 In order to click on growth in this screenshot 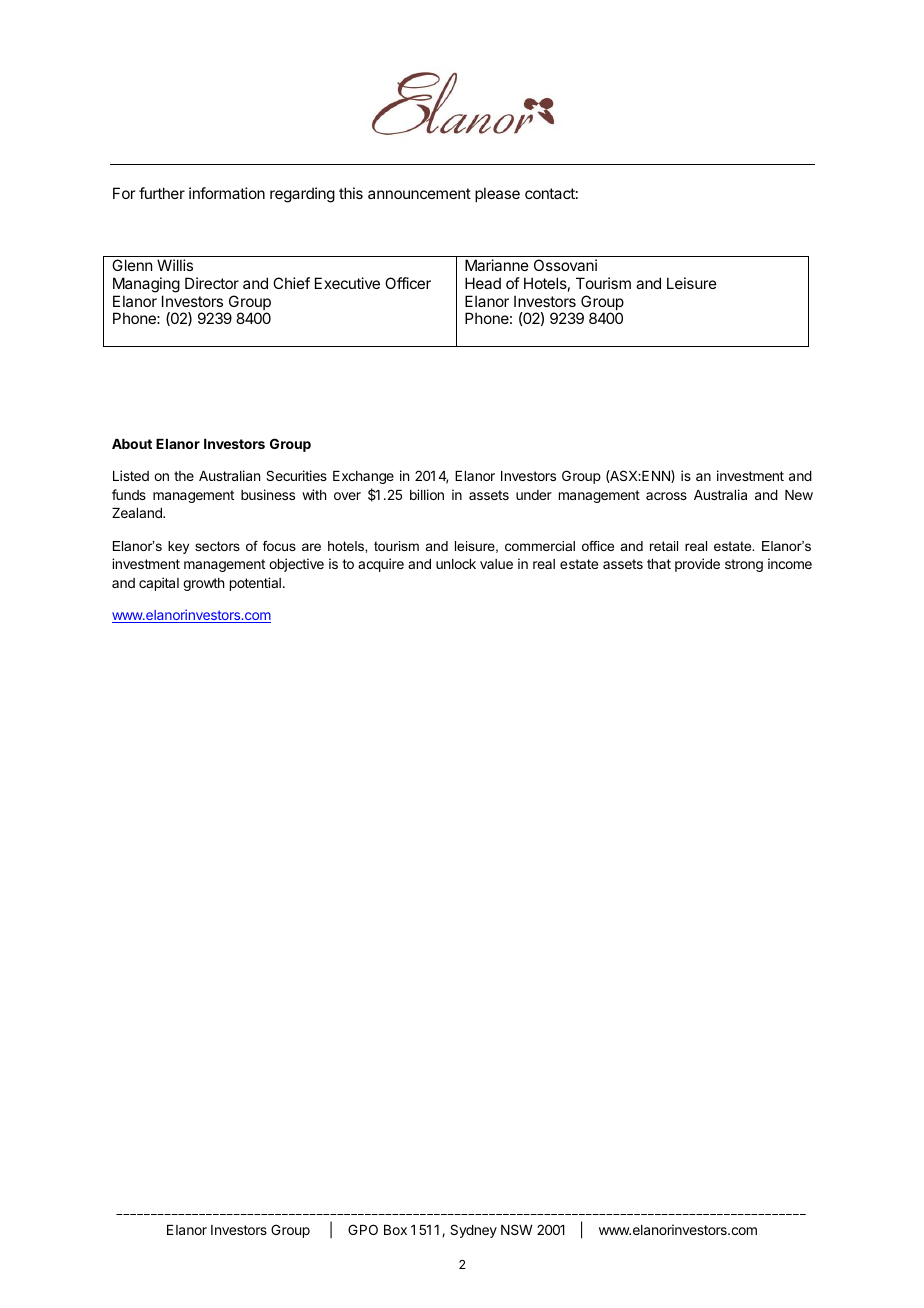, I will do `click(203, 584)`.
